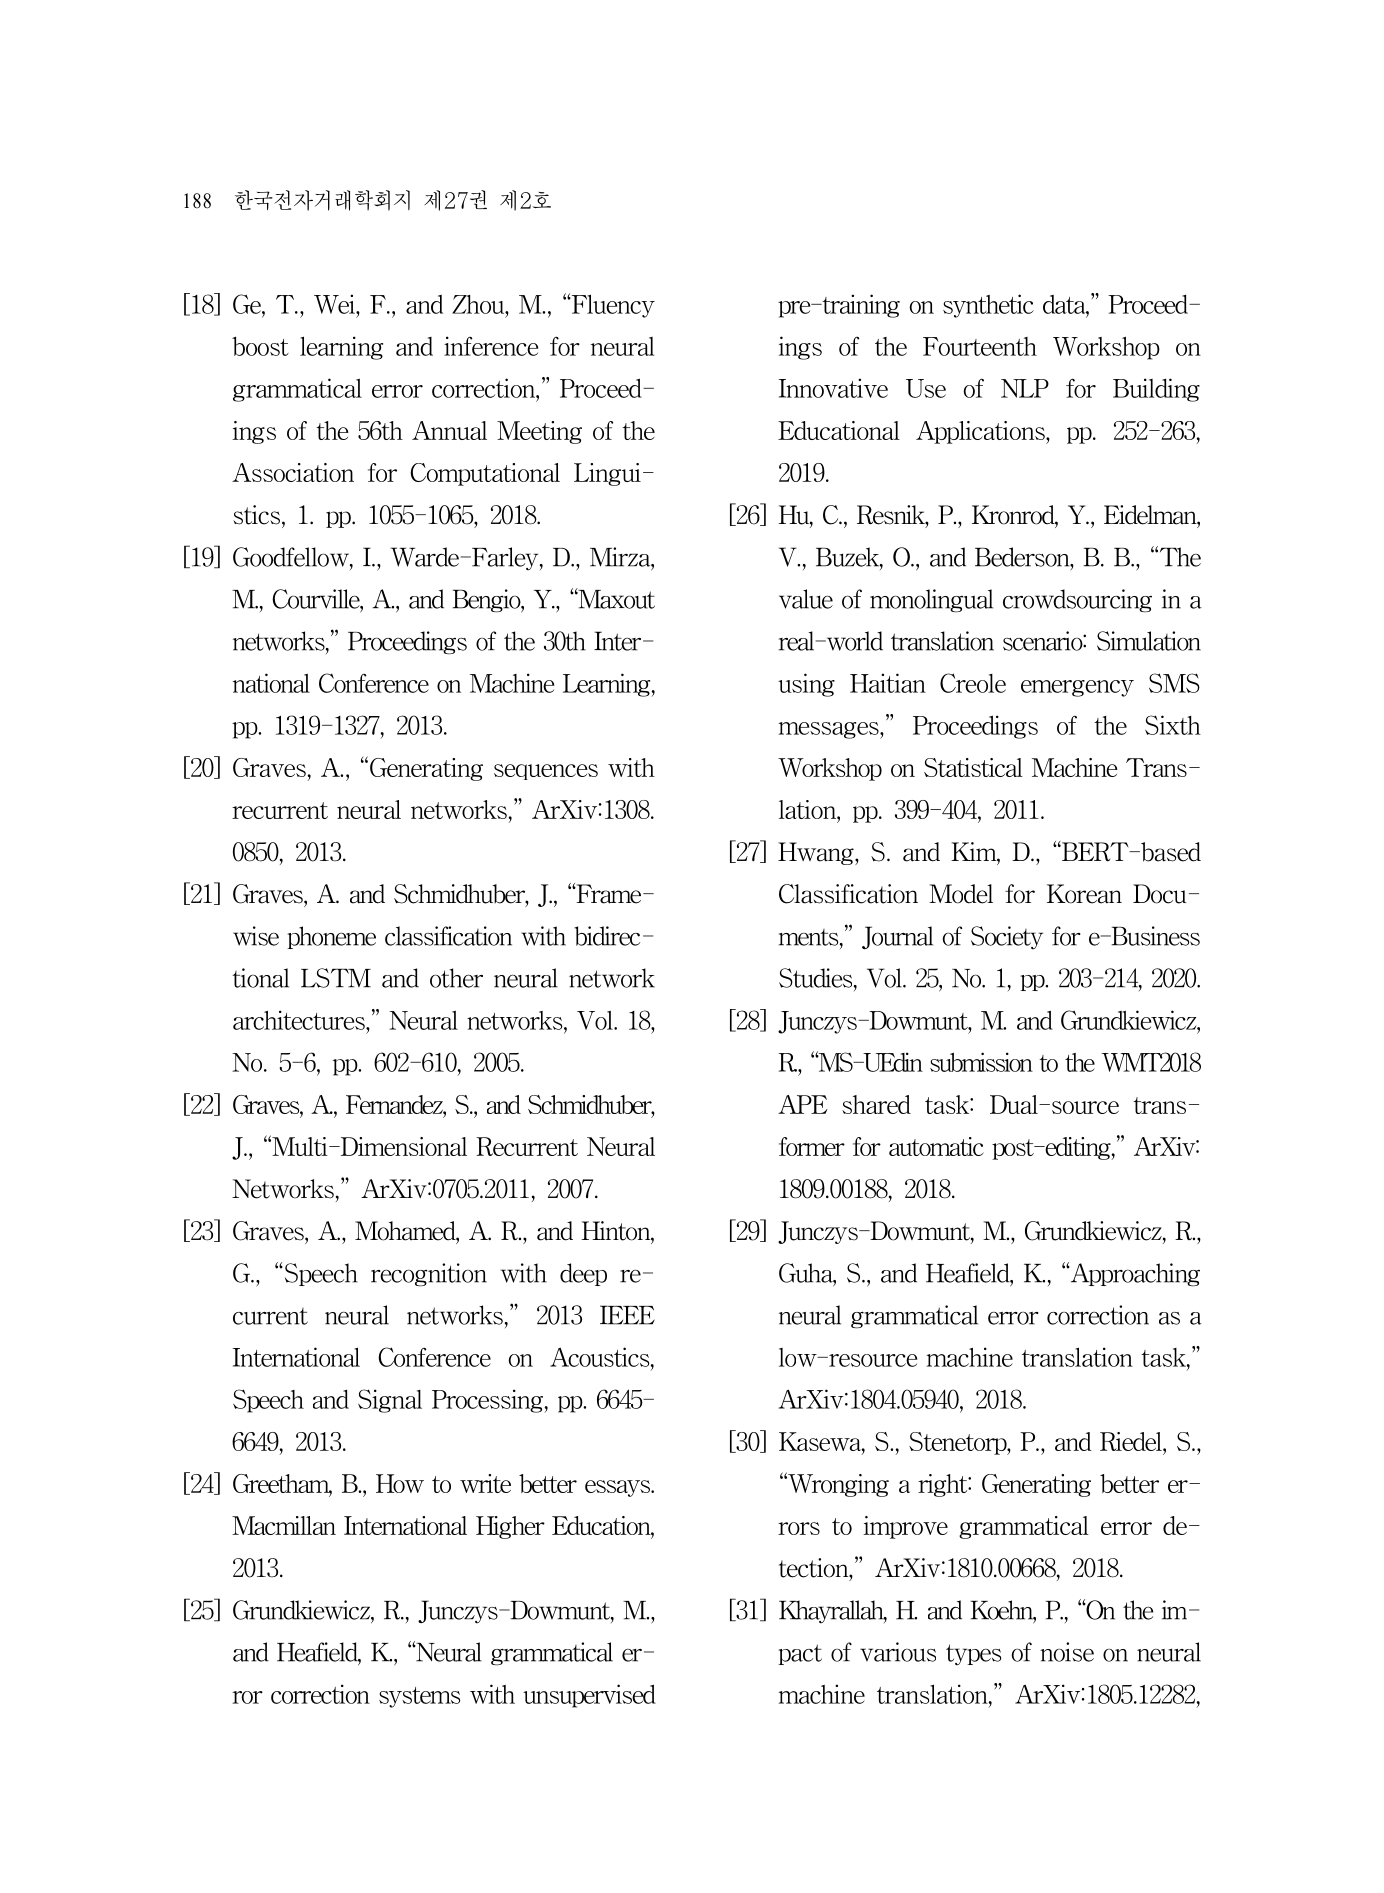 Image resolution: width=1384 pixels, height=1893 pixels. I want to click on IEEE, so click(627, 1315).
